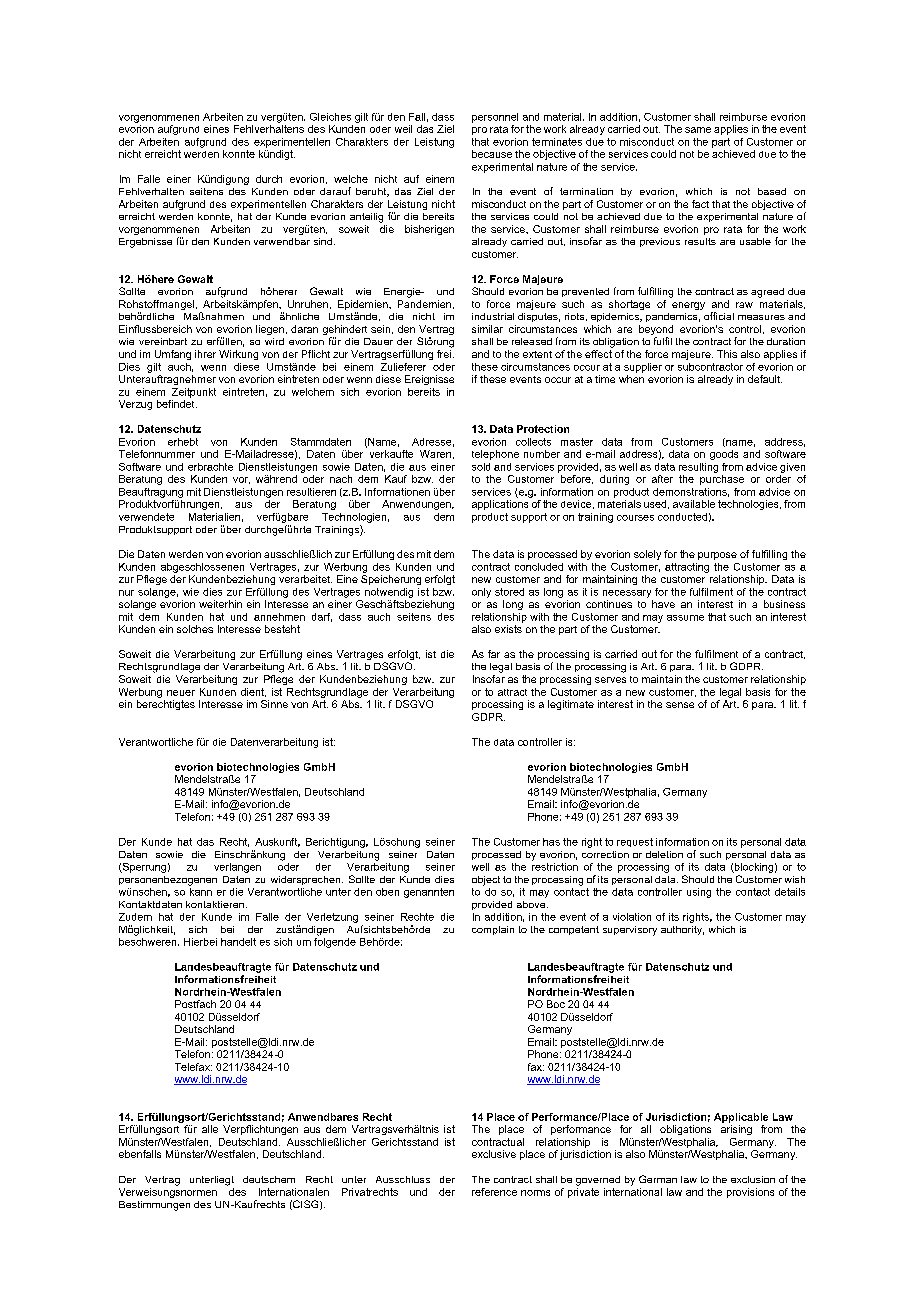 The width and height of the image is (924, 1308). Describe the element at coordinates (493, 930) in the image. I see `complain` at that location.
